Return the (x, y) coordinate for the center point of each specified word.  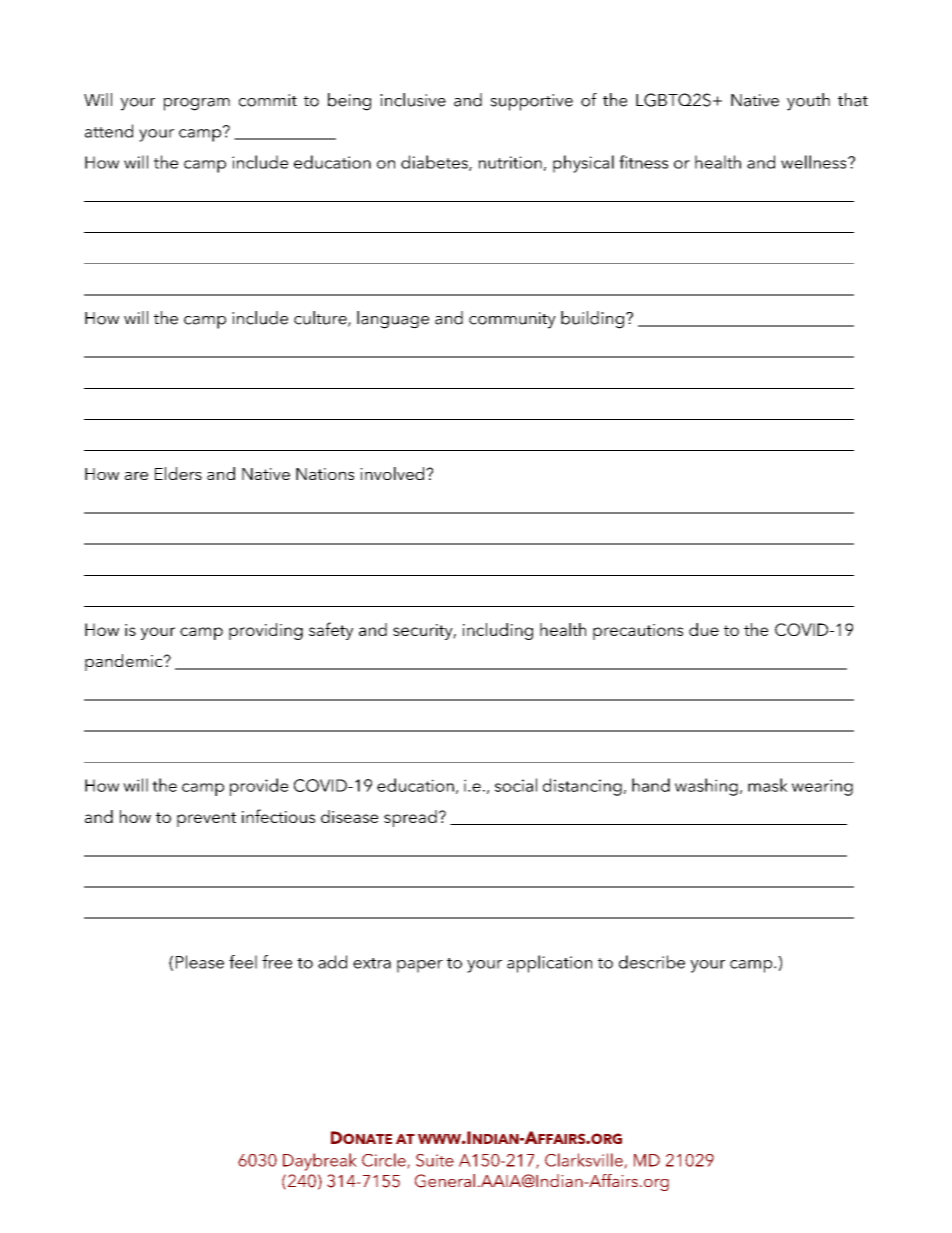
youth (808, 102)
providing (266, 631)
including (498, 631)
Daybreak (320, 1162)
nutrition (510, 162)
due (704, 629)
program (197, 104)
